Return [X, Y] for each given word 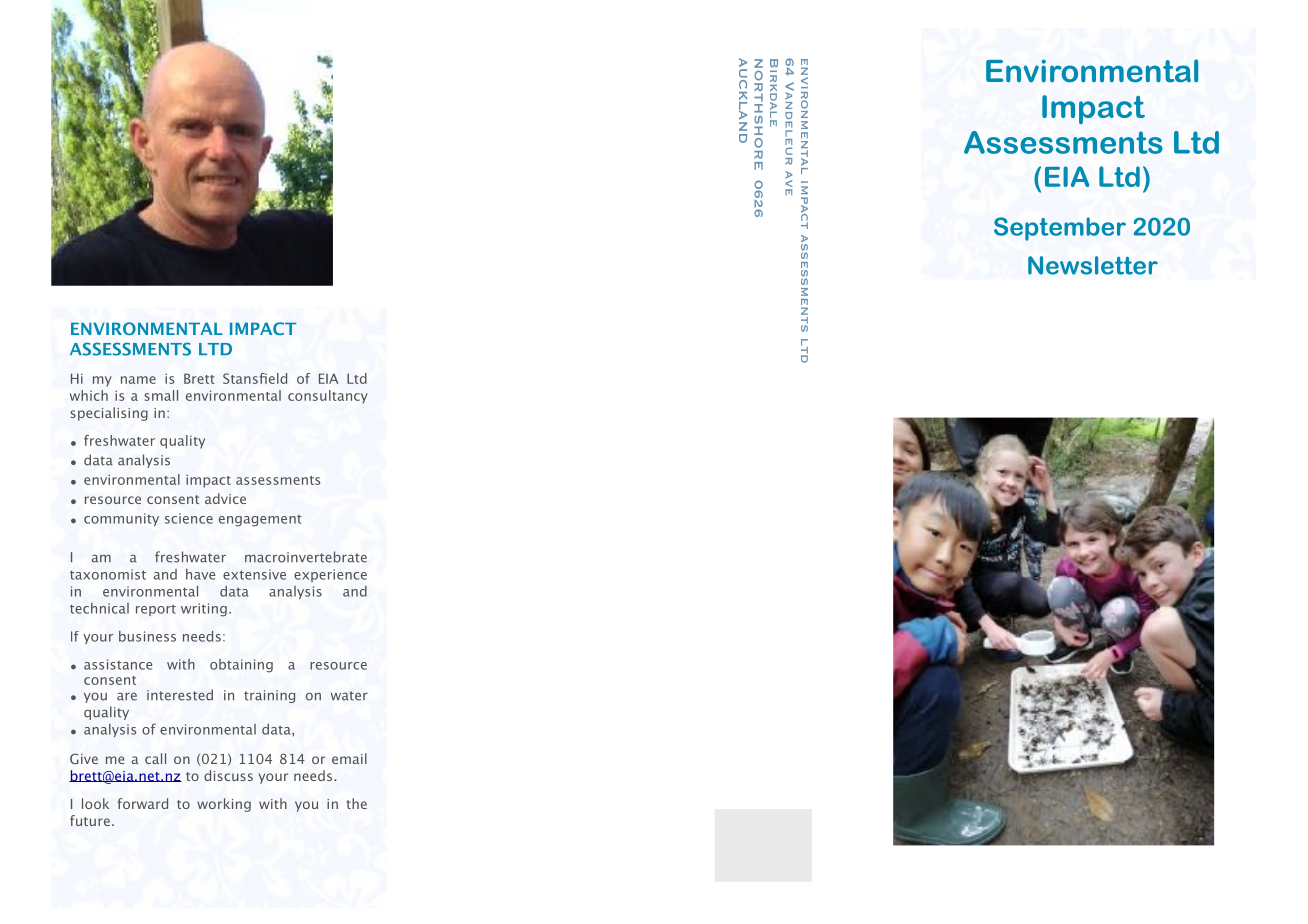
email [349, 758]
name [138, 380]
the [356, 803]
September [1060, 229]
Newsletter [1093, 265]
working [224, 805]
